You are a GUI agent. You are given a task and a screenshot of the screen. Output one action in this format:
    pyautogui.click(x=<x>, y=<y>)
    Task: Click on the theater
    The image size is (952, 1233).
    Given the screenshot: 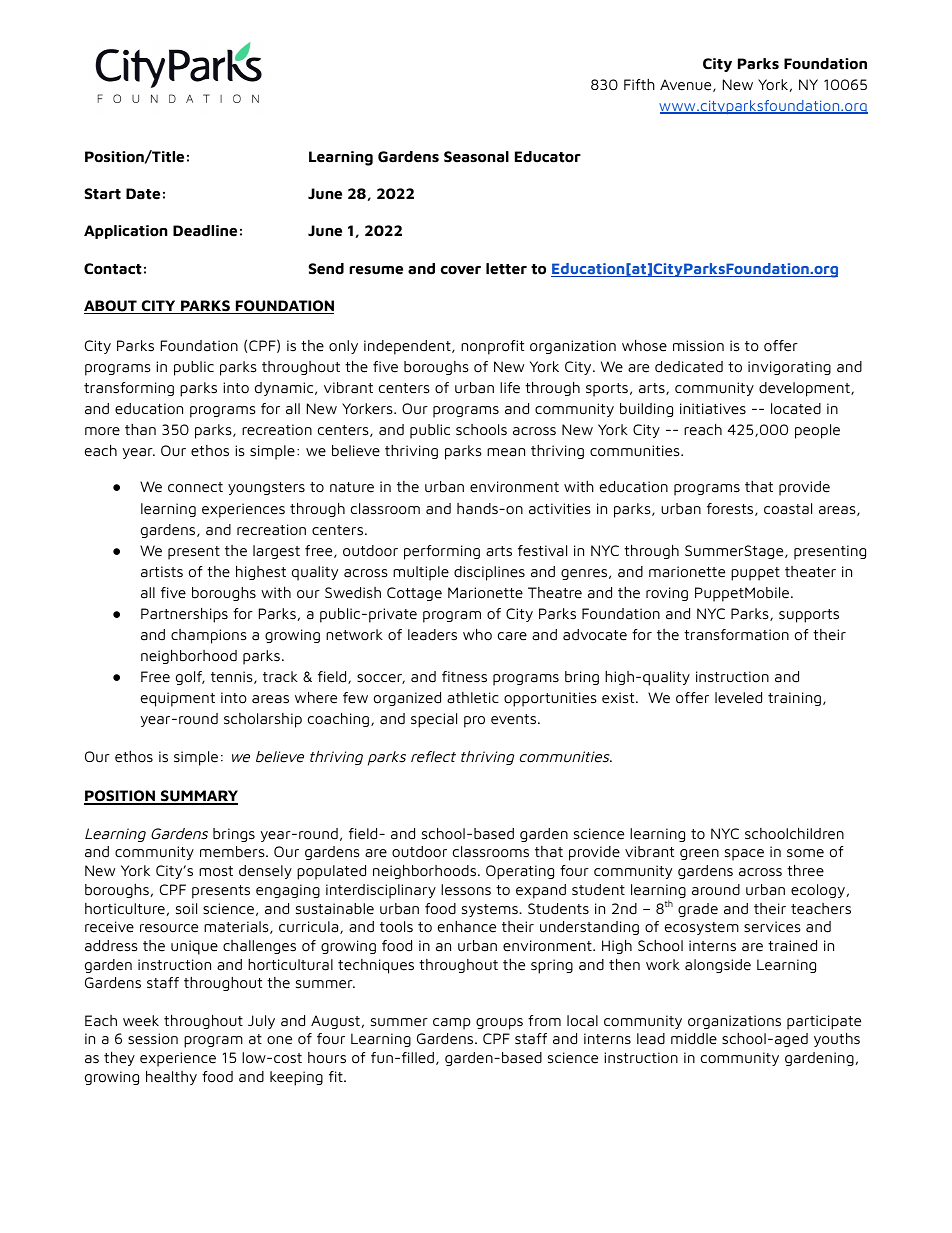 What is the action you would take?
    pyautogui.click(x=810, y=572)
